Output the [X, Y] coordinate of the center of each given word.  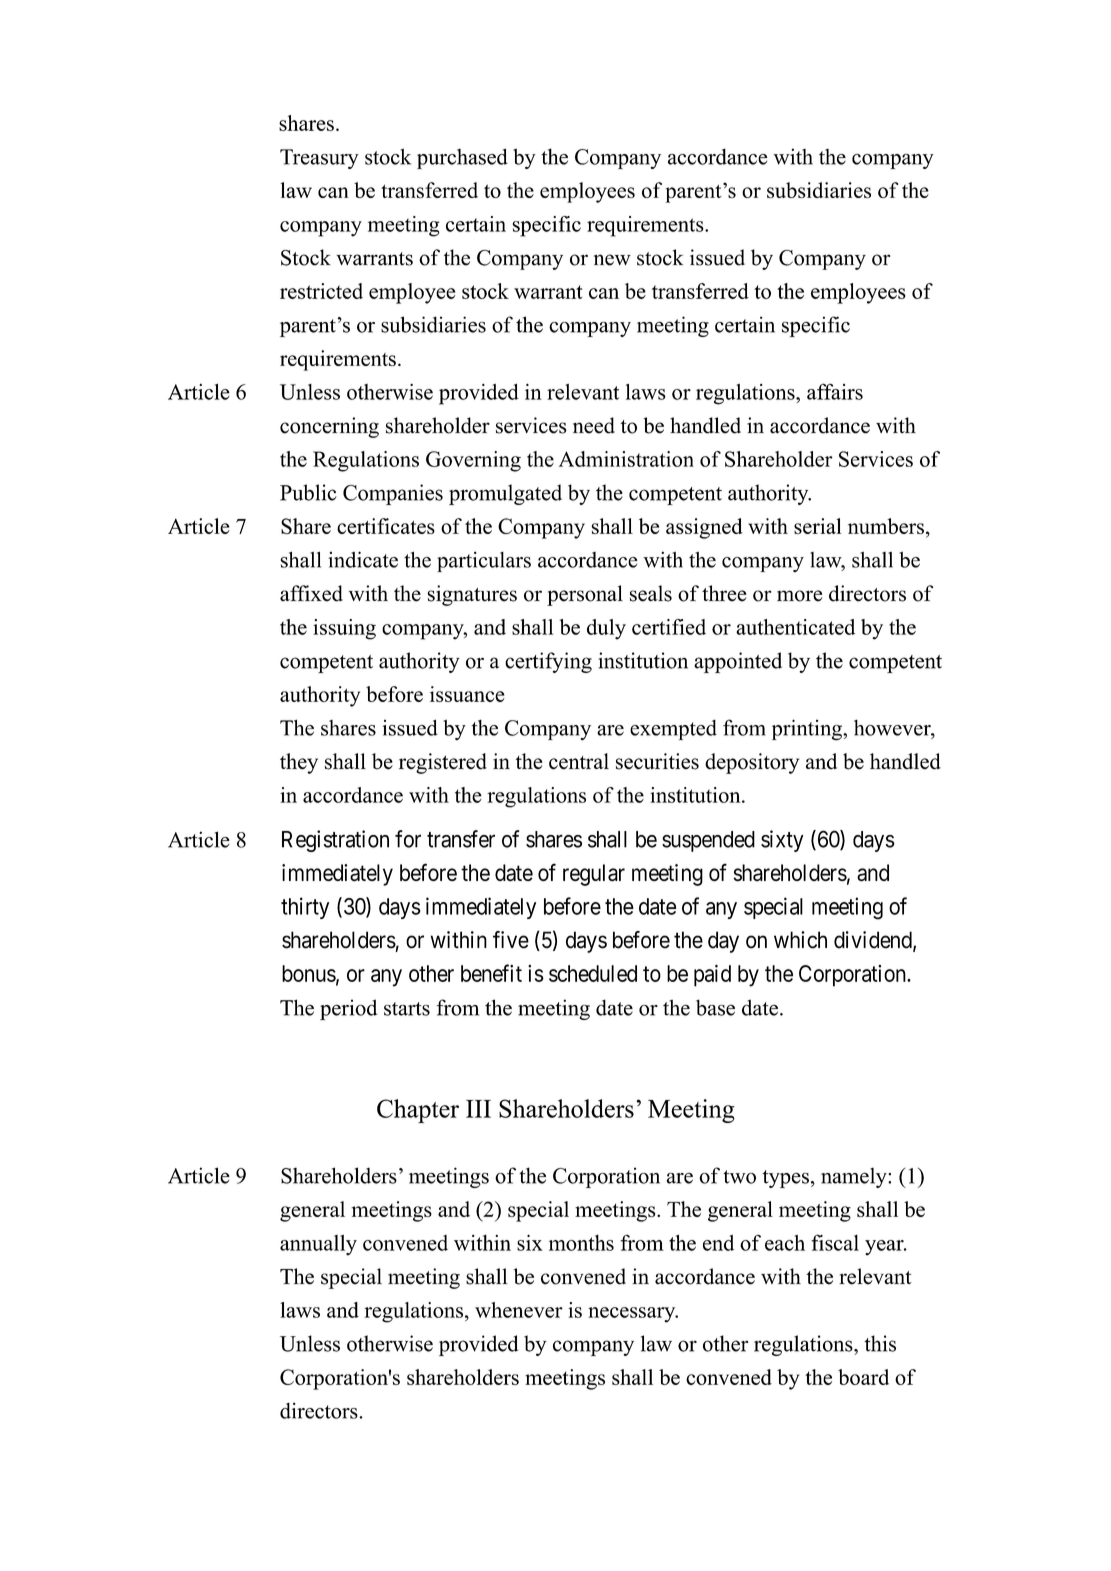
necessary [633, 1315]
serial [818, 526]
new [612, 260]
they [299, 763]
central [579, 761]
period [348, 1009]
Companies [393, 494]
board [863, 1377]
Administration [626, 459]
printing [808, 730]
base [715, 1007]
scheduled [593, 973]
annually [318, 1245]
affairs [835, 391]
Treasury [319, 159]
